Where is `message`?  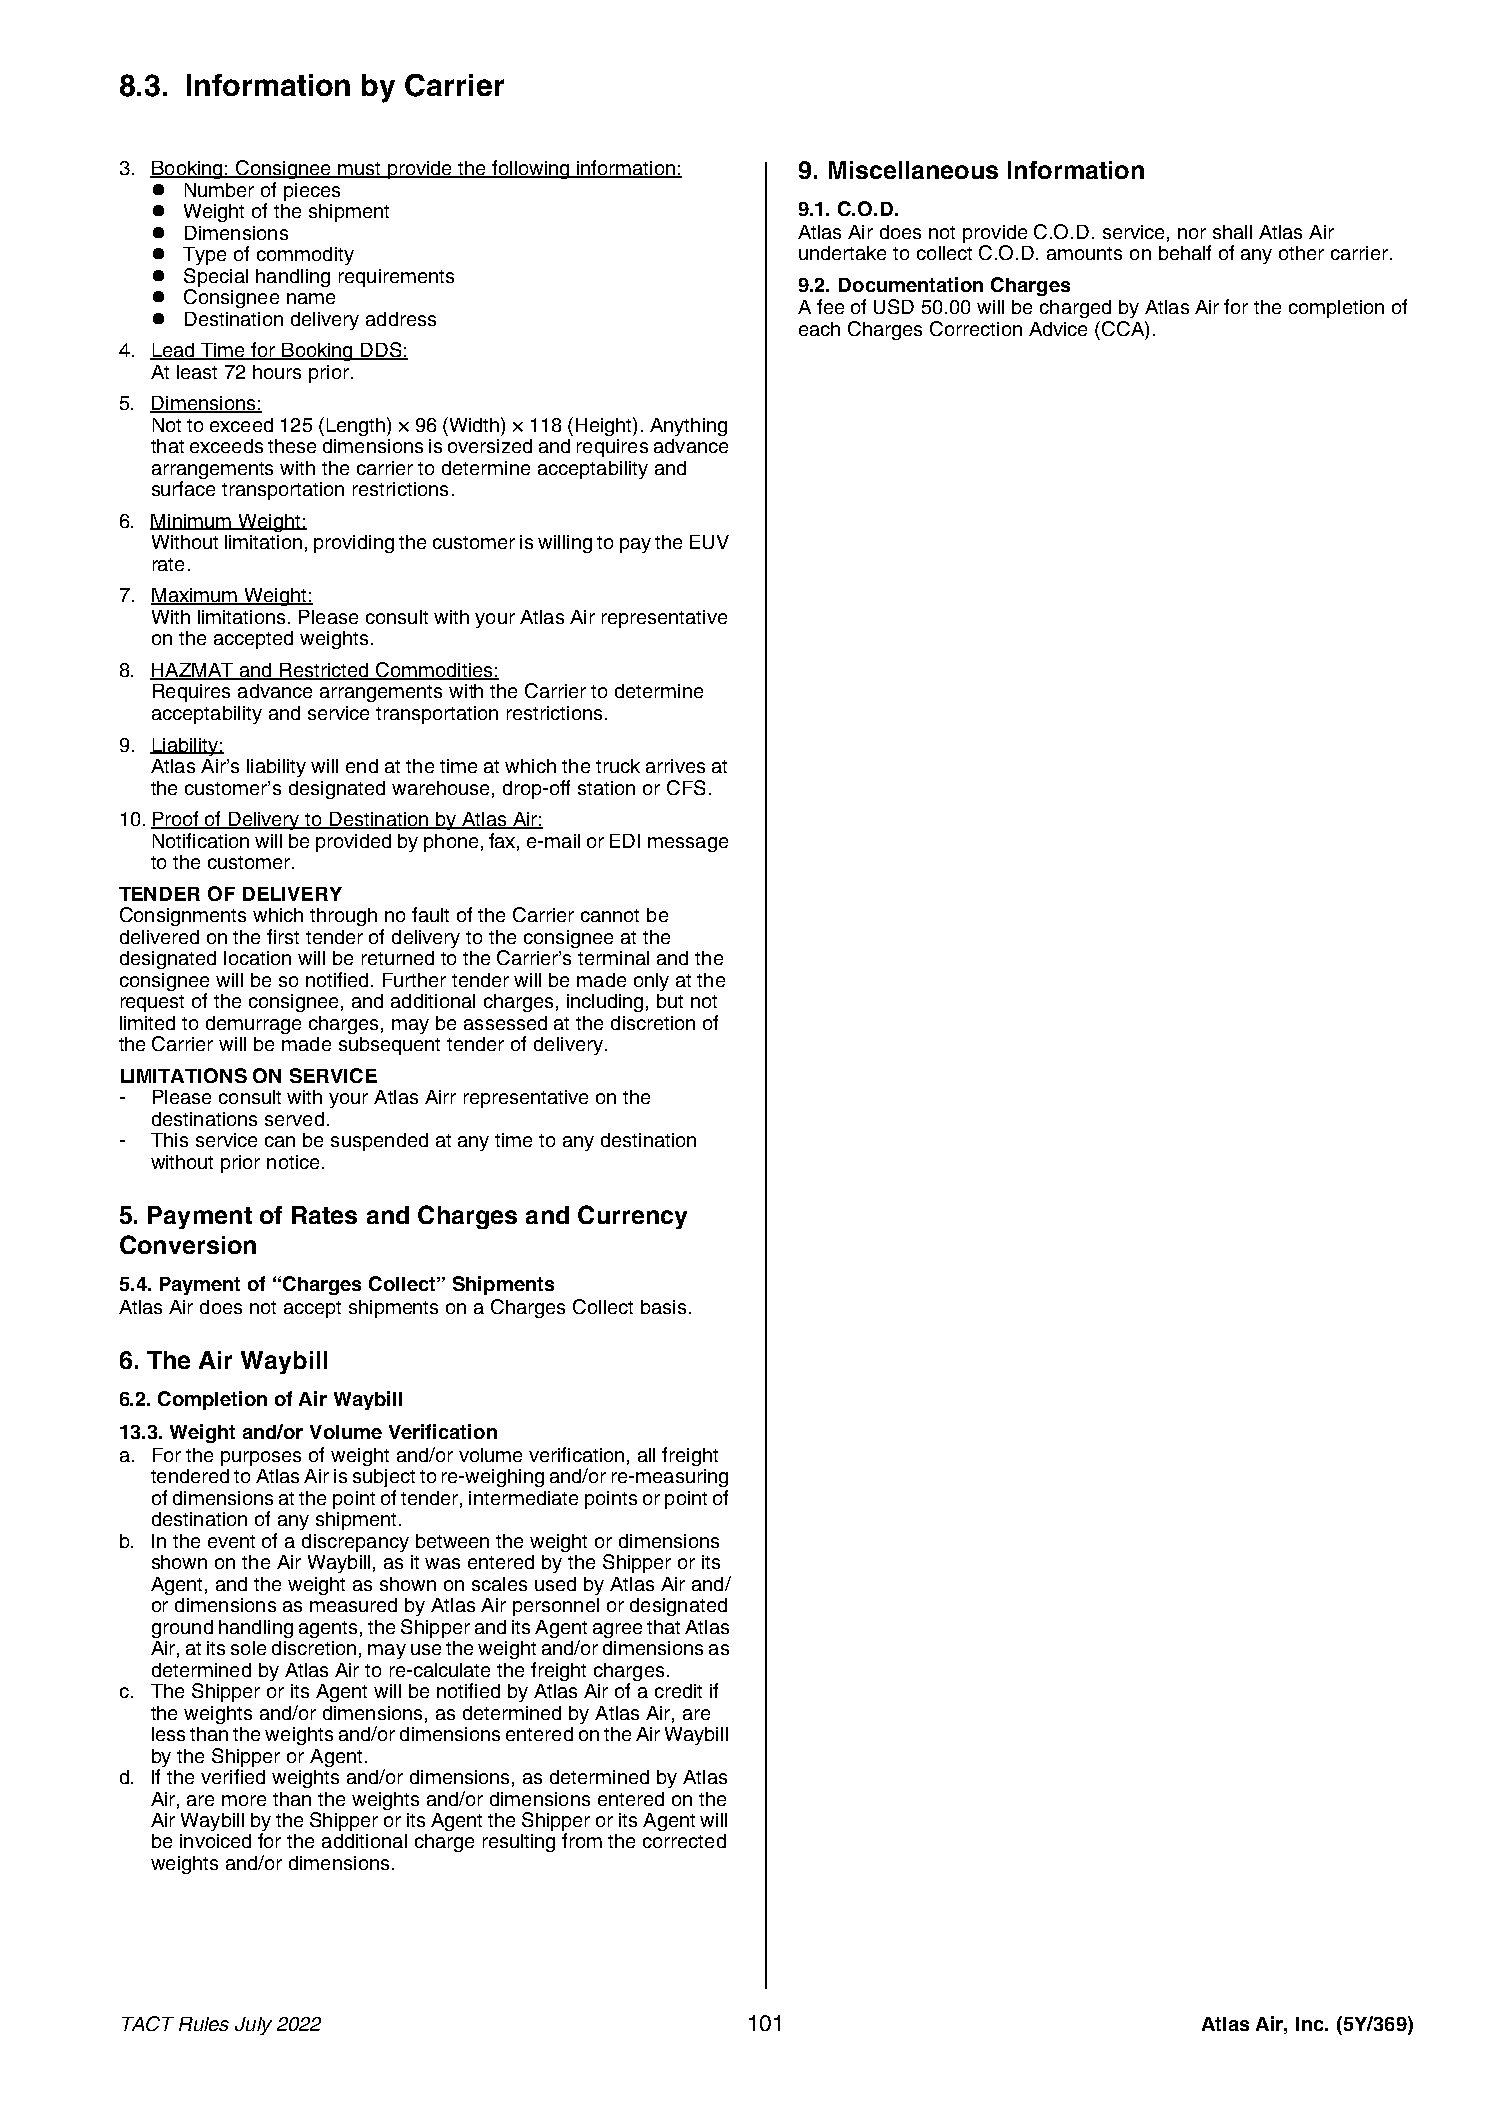
message is located at coordinates (688, 844).
